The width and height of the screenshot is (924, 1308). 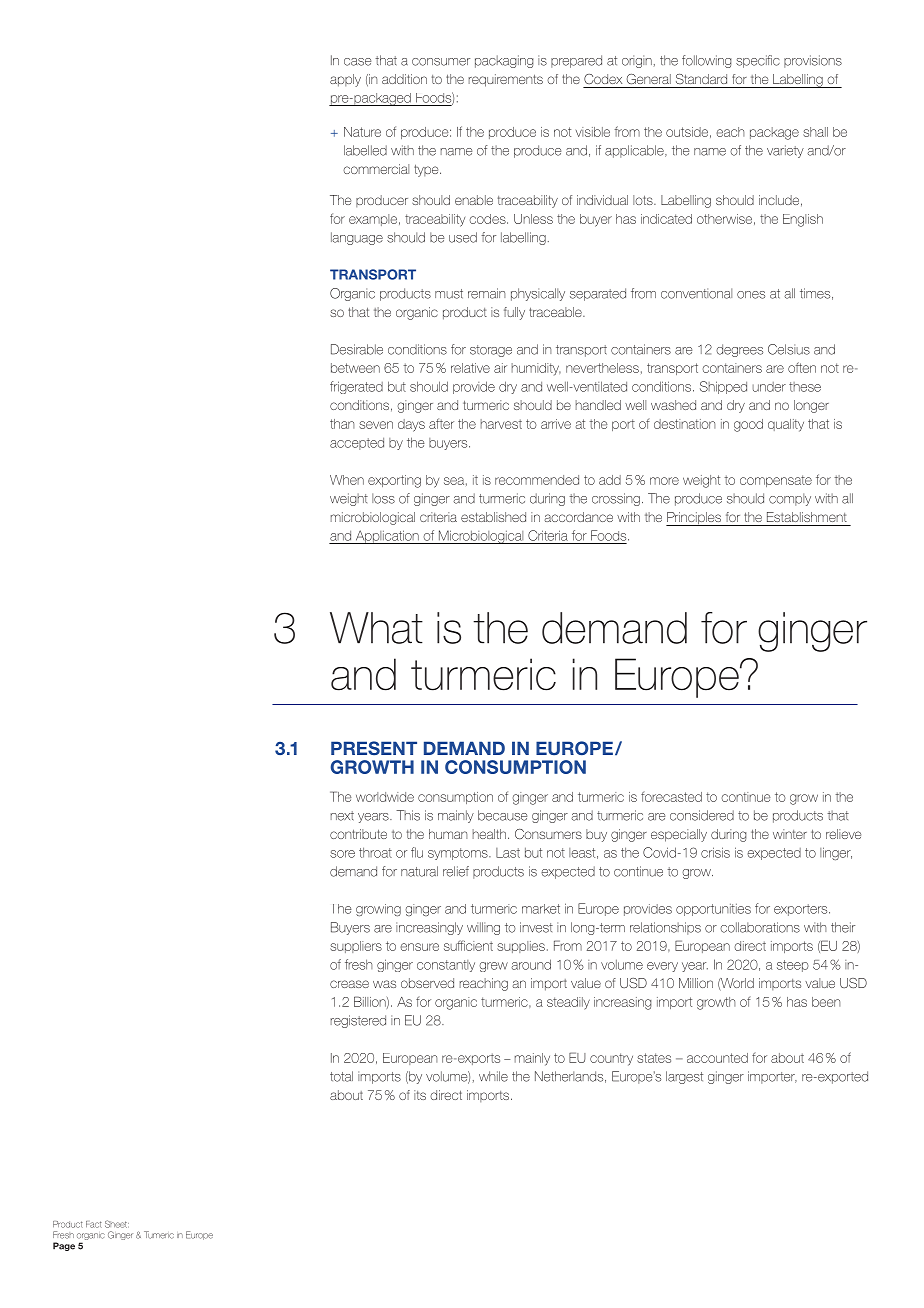 What do you see at coordinates (470, 368) in the screenshot?
I see `relative` at bounding box center [470, 368].
